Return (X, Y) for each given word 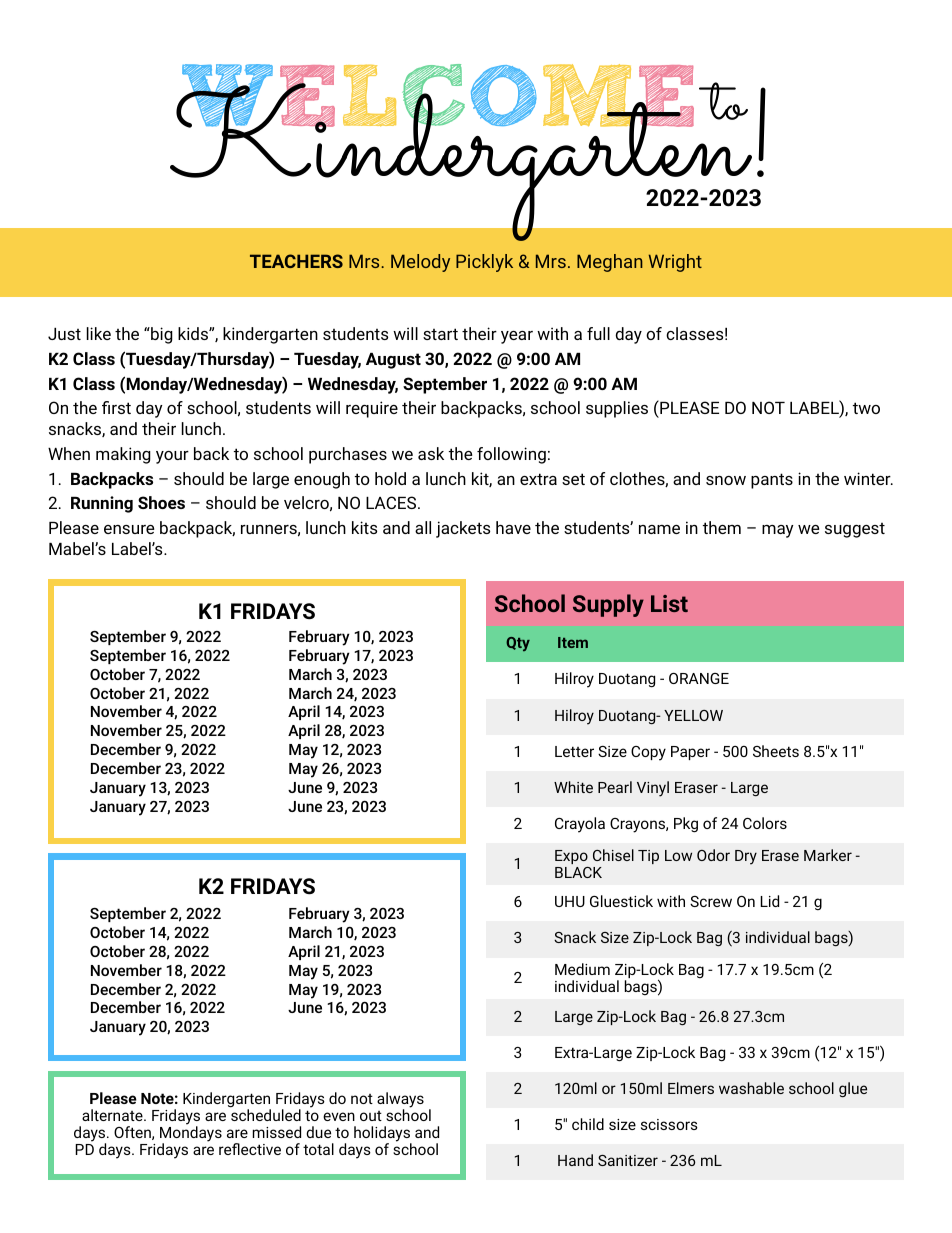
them (722, 527)
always (400, 1101)
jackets (463, 529)
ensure (129, 529)
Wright (675, 263)
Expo (571, 857)
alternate (113, 1115)
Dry (746, 857)
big (161, 335)
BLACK (578, 872)
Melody (420, 263)
